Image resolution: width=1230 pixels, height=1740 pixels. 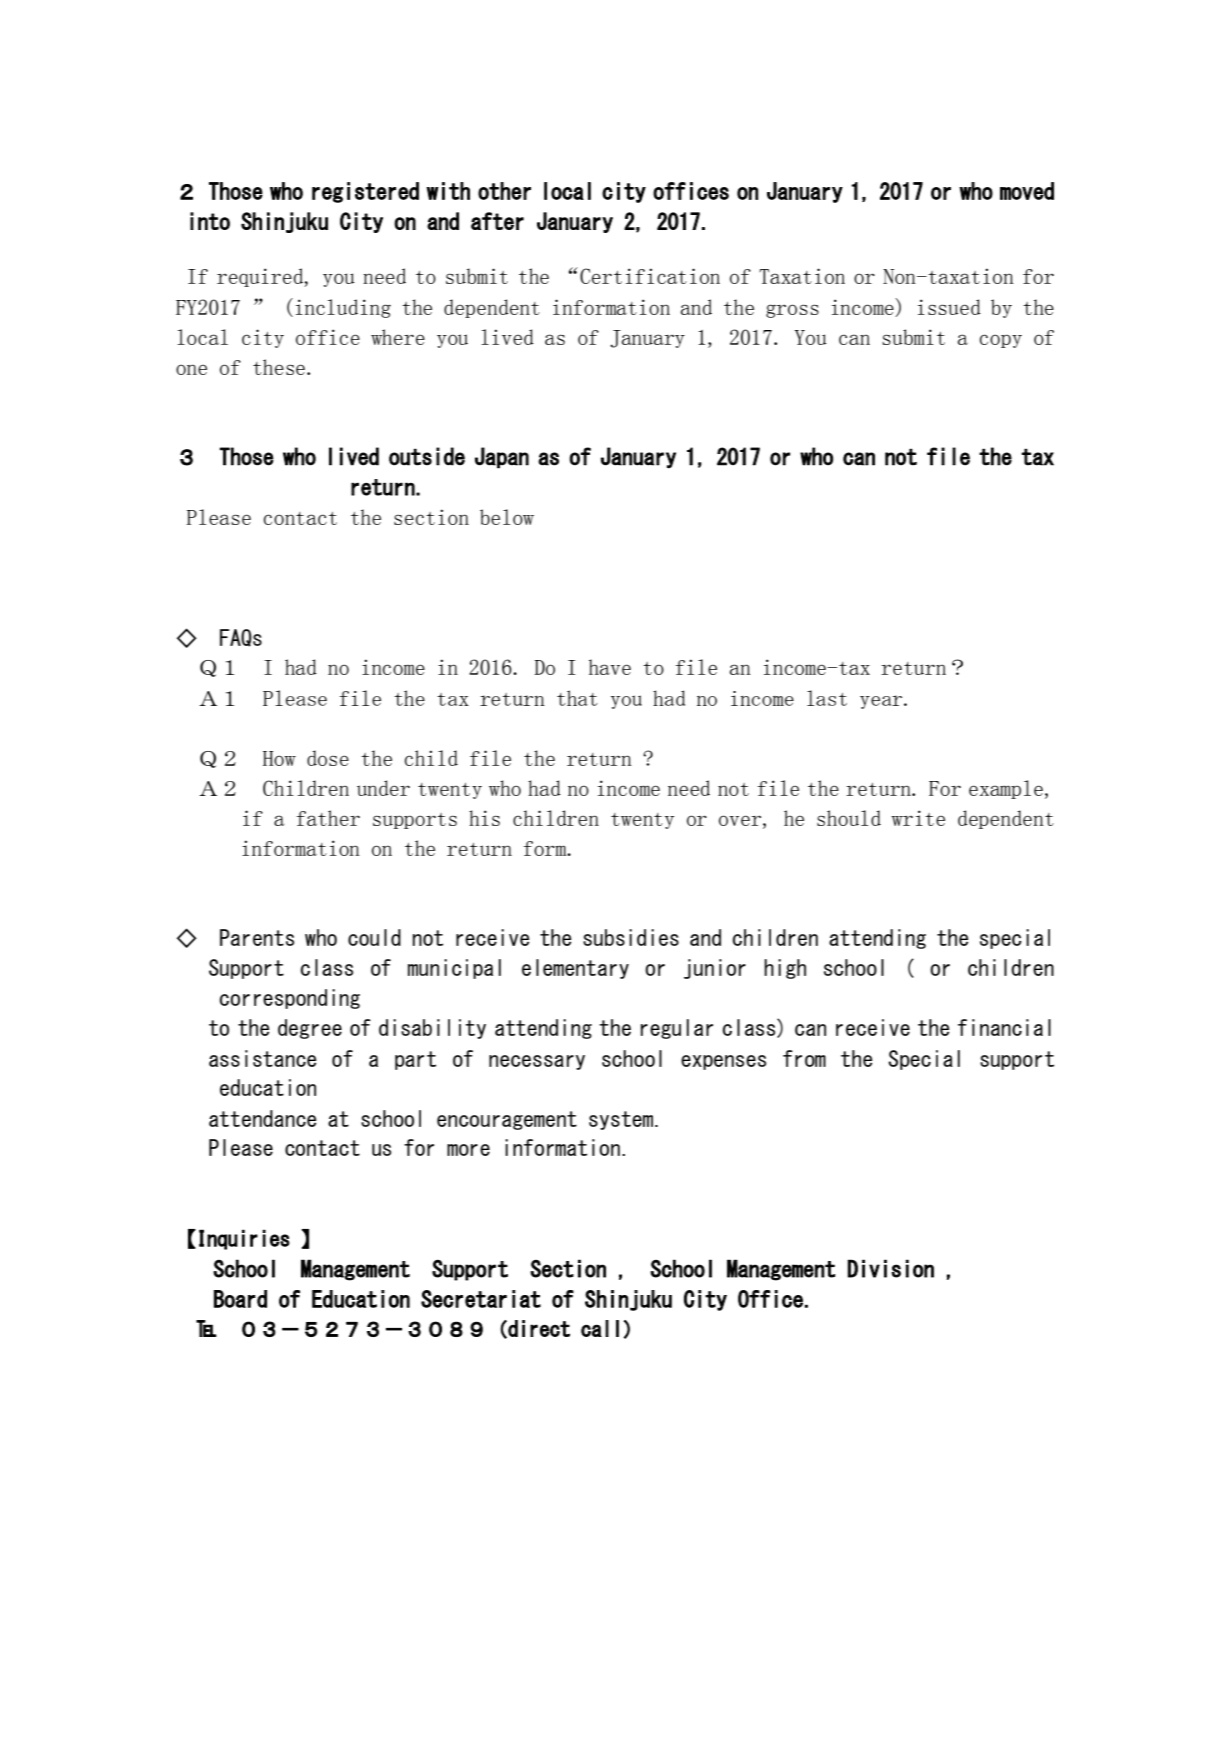 I want to click on How, so click(x=279, y=758).
